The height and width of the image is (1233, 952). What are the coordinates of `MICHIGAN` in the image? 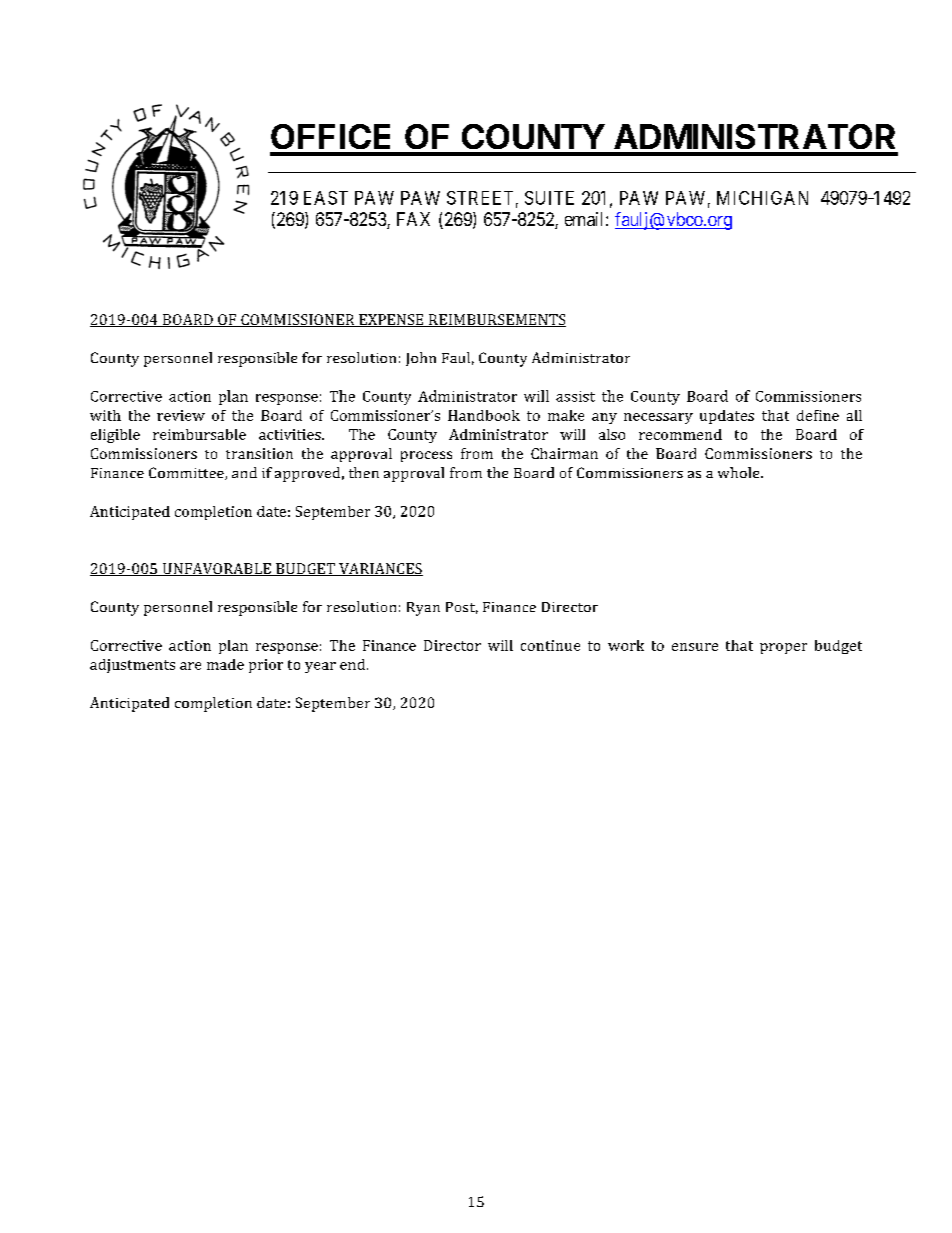 It's located at (762, 198).
